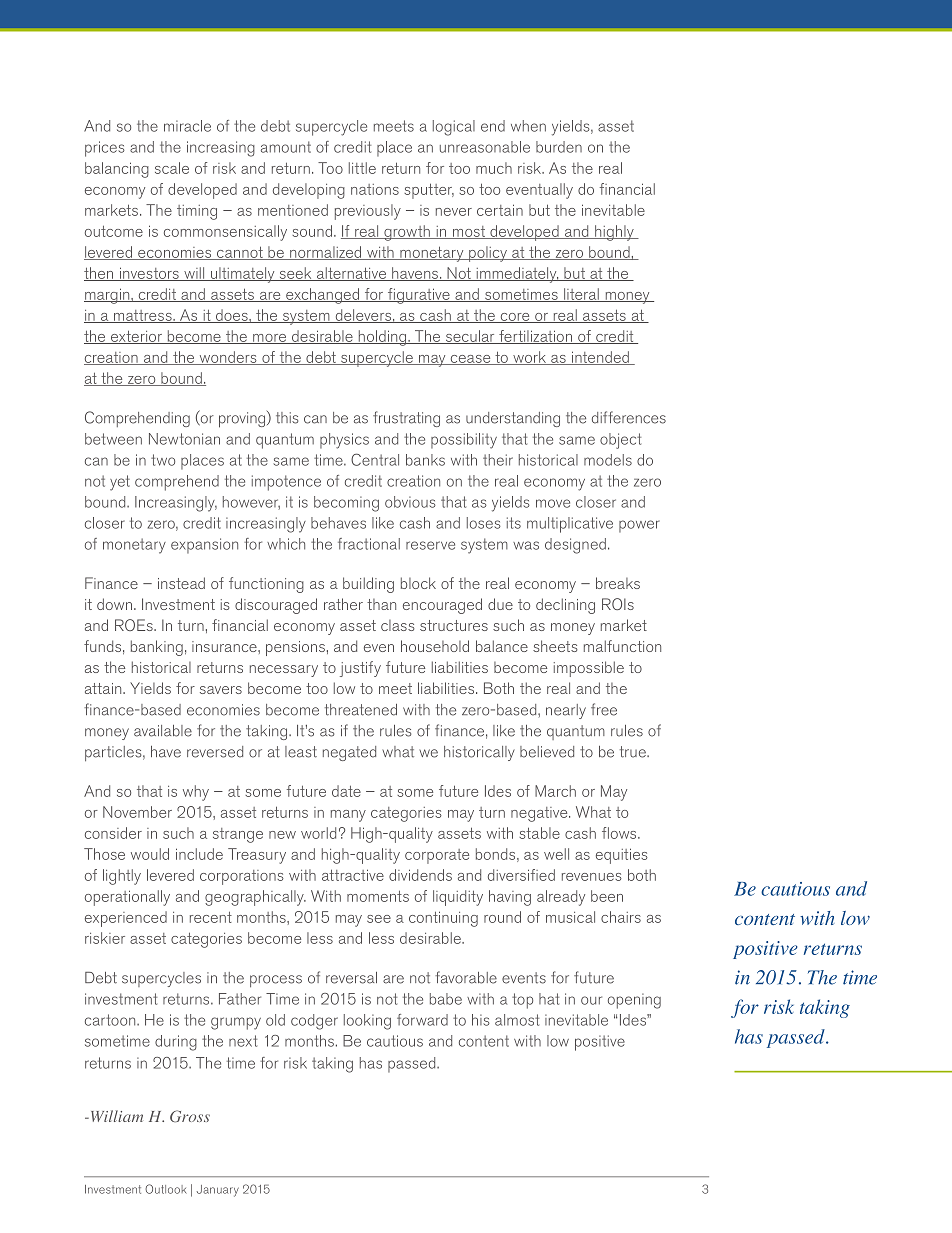 The height and width of the screenshot is (1233, 952). What do you see at coordinates (553, 503) in the screenshot?
I see `move` at bounding box center [553, 503].
